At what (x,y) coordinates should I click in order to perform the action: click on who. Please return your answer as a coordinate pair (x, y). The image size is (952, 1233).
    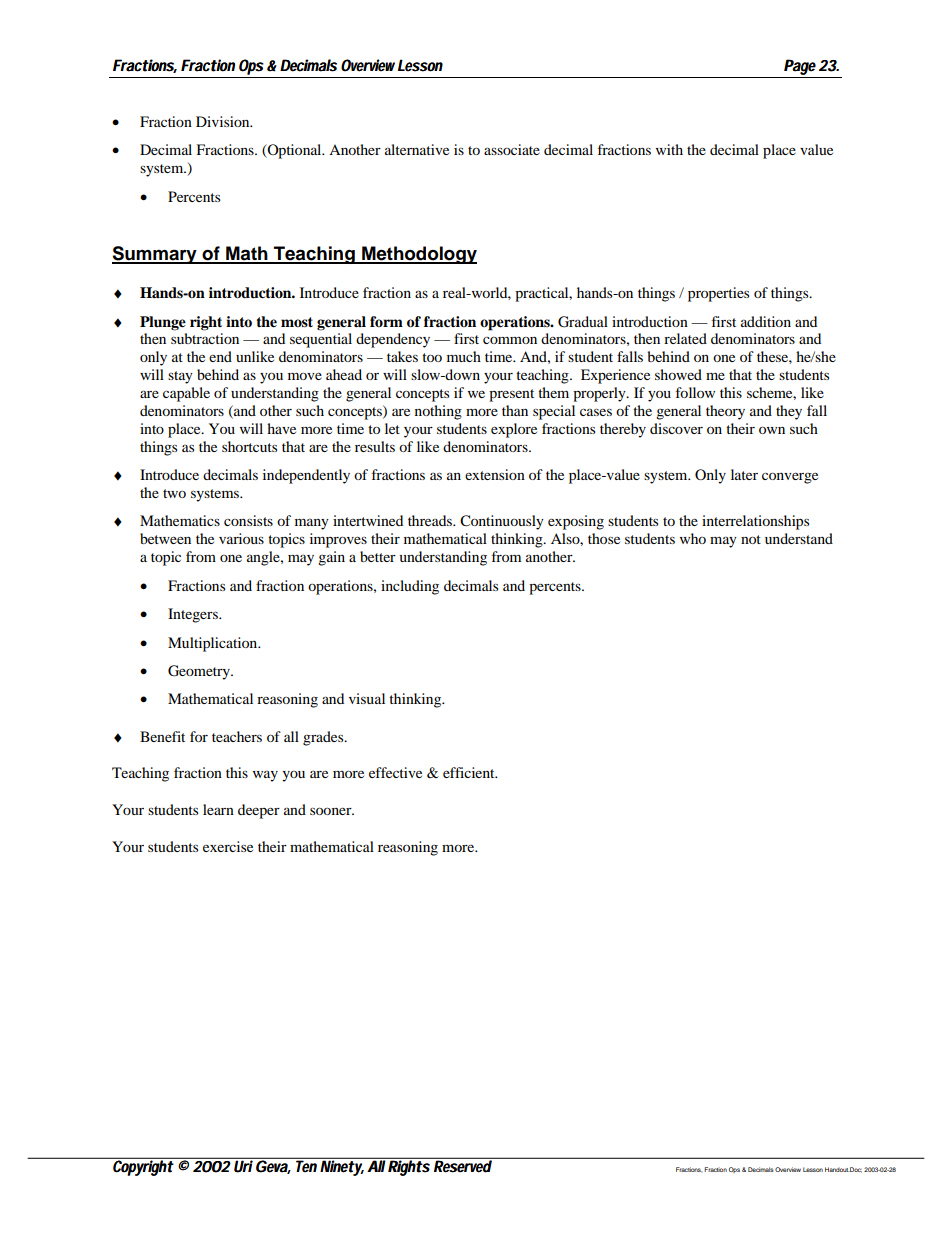
    Looking at the image, I should click on (693, 538).
